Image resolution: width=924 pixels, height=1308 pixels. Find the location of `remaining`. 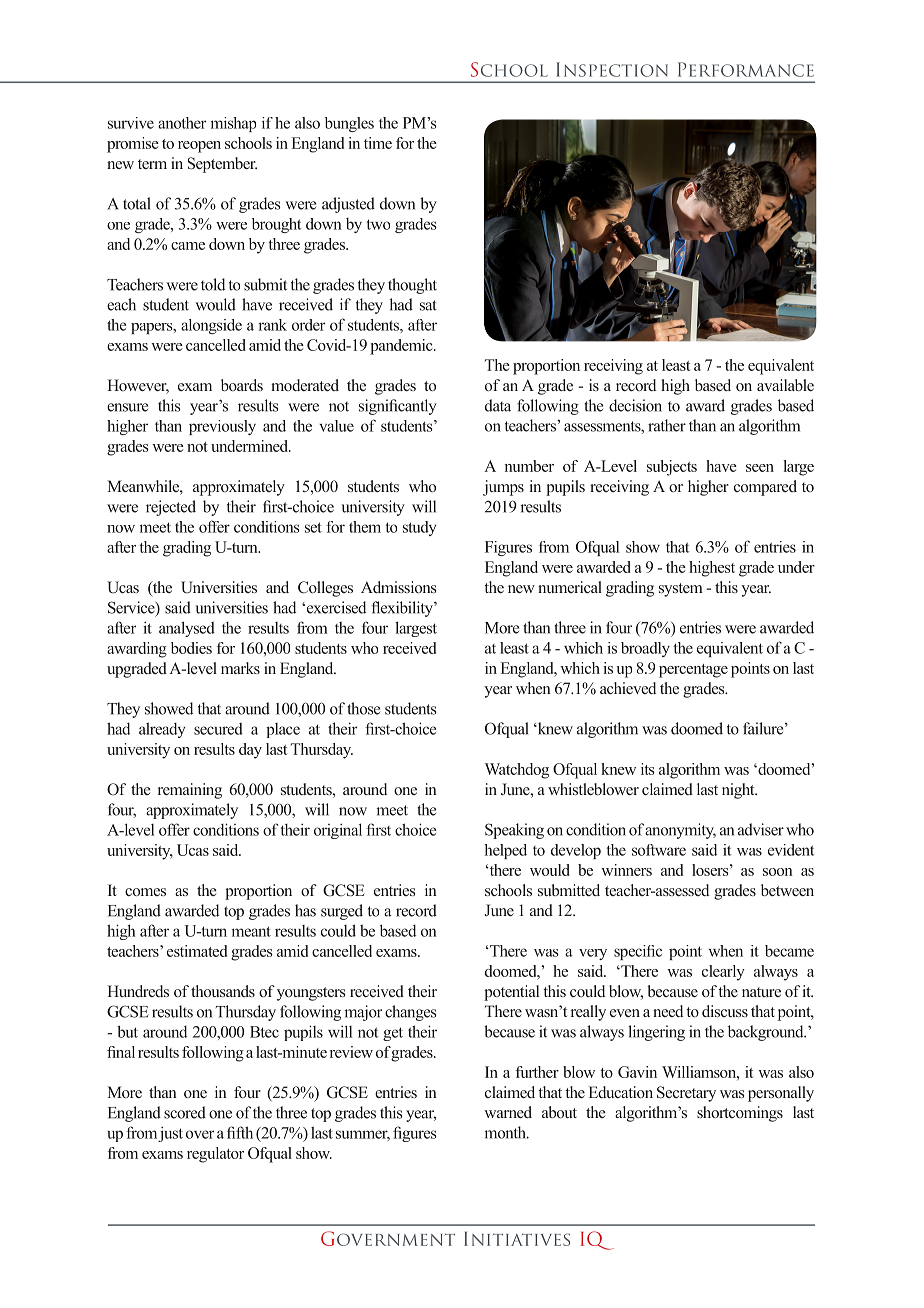

remaining is located at coordinates (190, 791).
